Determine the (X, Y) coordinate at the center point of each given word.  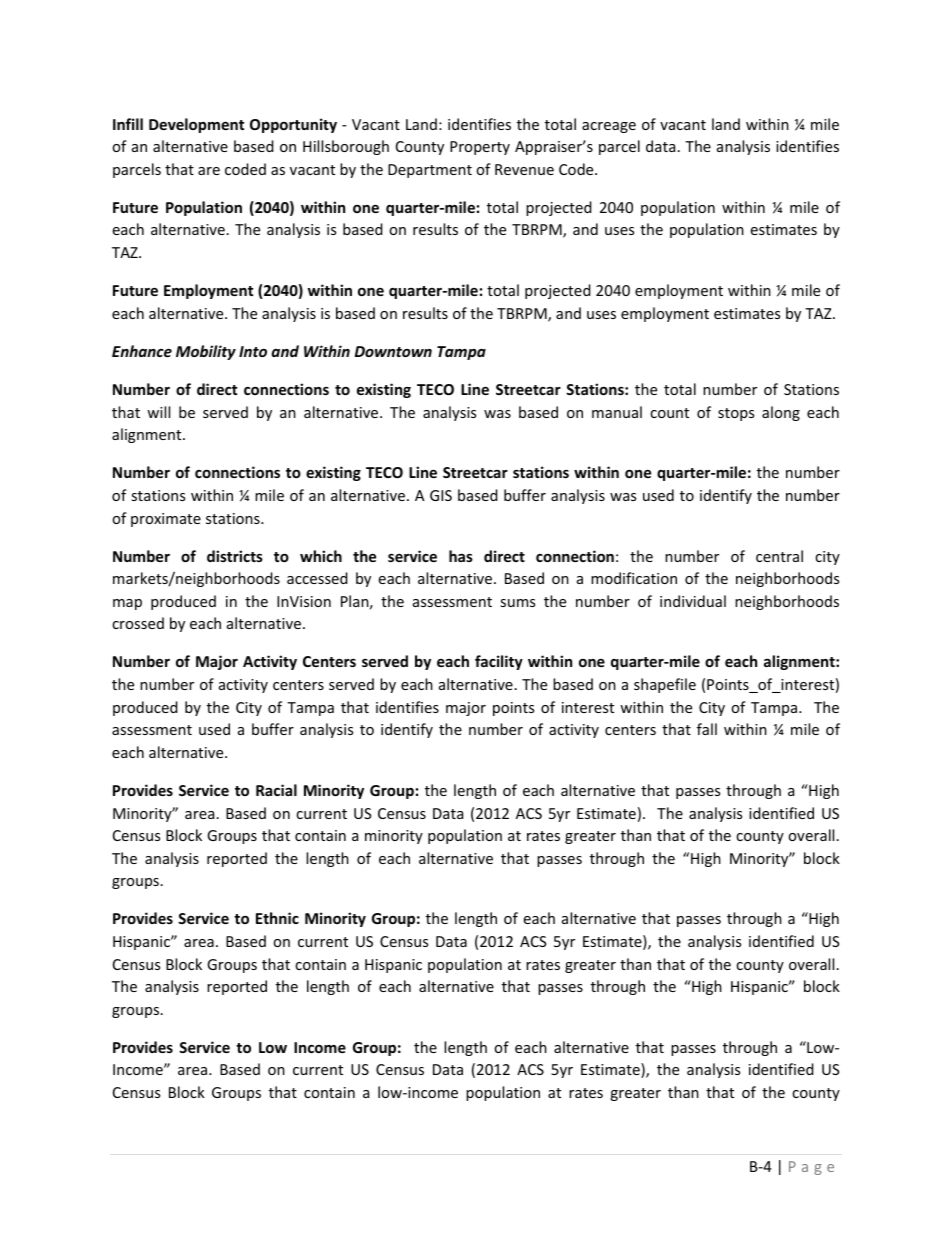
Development (196, 125)
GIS (441, 495)
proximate (166, 520)
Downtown (393, 351)
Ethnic (277, 918)
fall (707, 729)
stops (736, 414)
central (779, 556)
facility (499, 662)
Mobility (206, 352)
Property (480, 148)
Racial (276, 790)
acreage (609, 127)
